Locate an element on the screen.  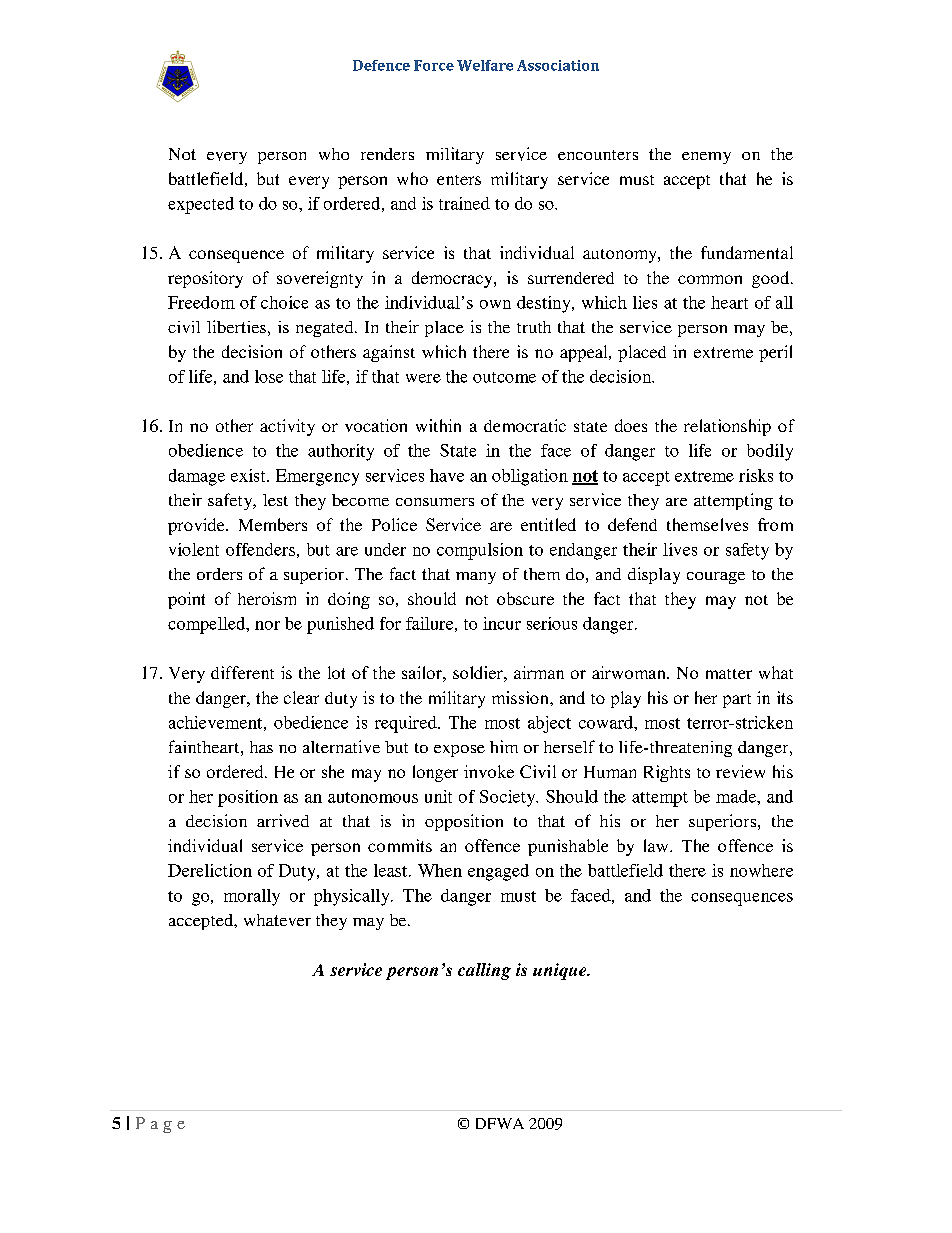
part is located at coordinates (737, 701).
